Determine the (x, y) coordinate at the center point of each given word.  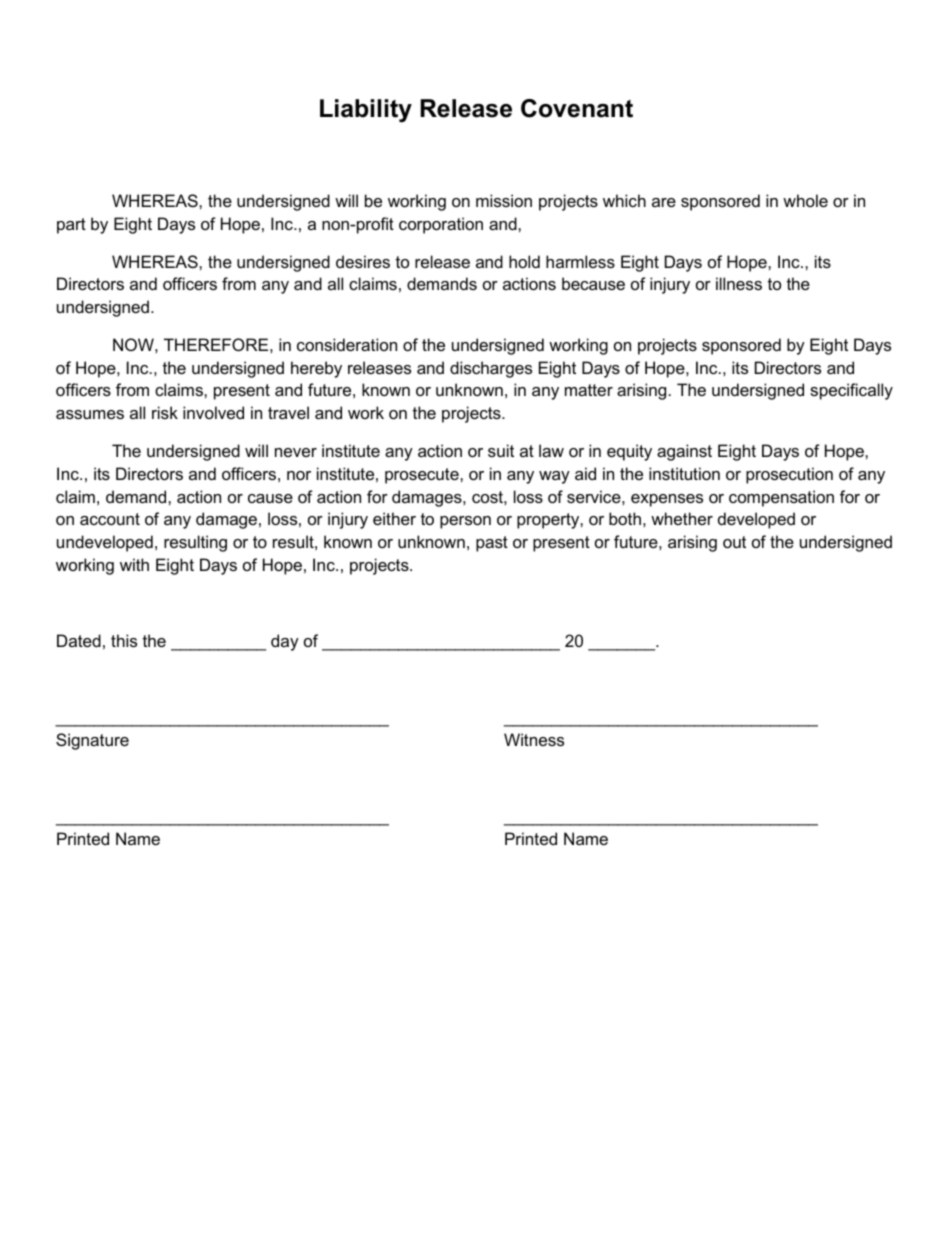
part (71, 226)
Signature (92, 741)
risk (165, 412)
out (734, 542)
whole (805, 200)
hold (524, 261)
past (492, 544)
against (684, 452)
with (134, 564)
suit (501, 450)
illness (739, 283)
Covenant (577, 108)
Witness (534, 739)
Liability (366, 111)
